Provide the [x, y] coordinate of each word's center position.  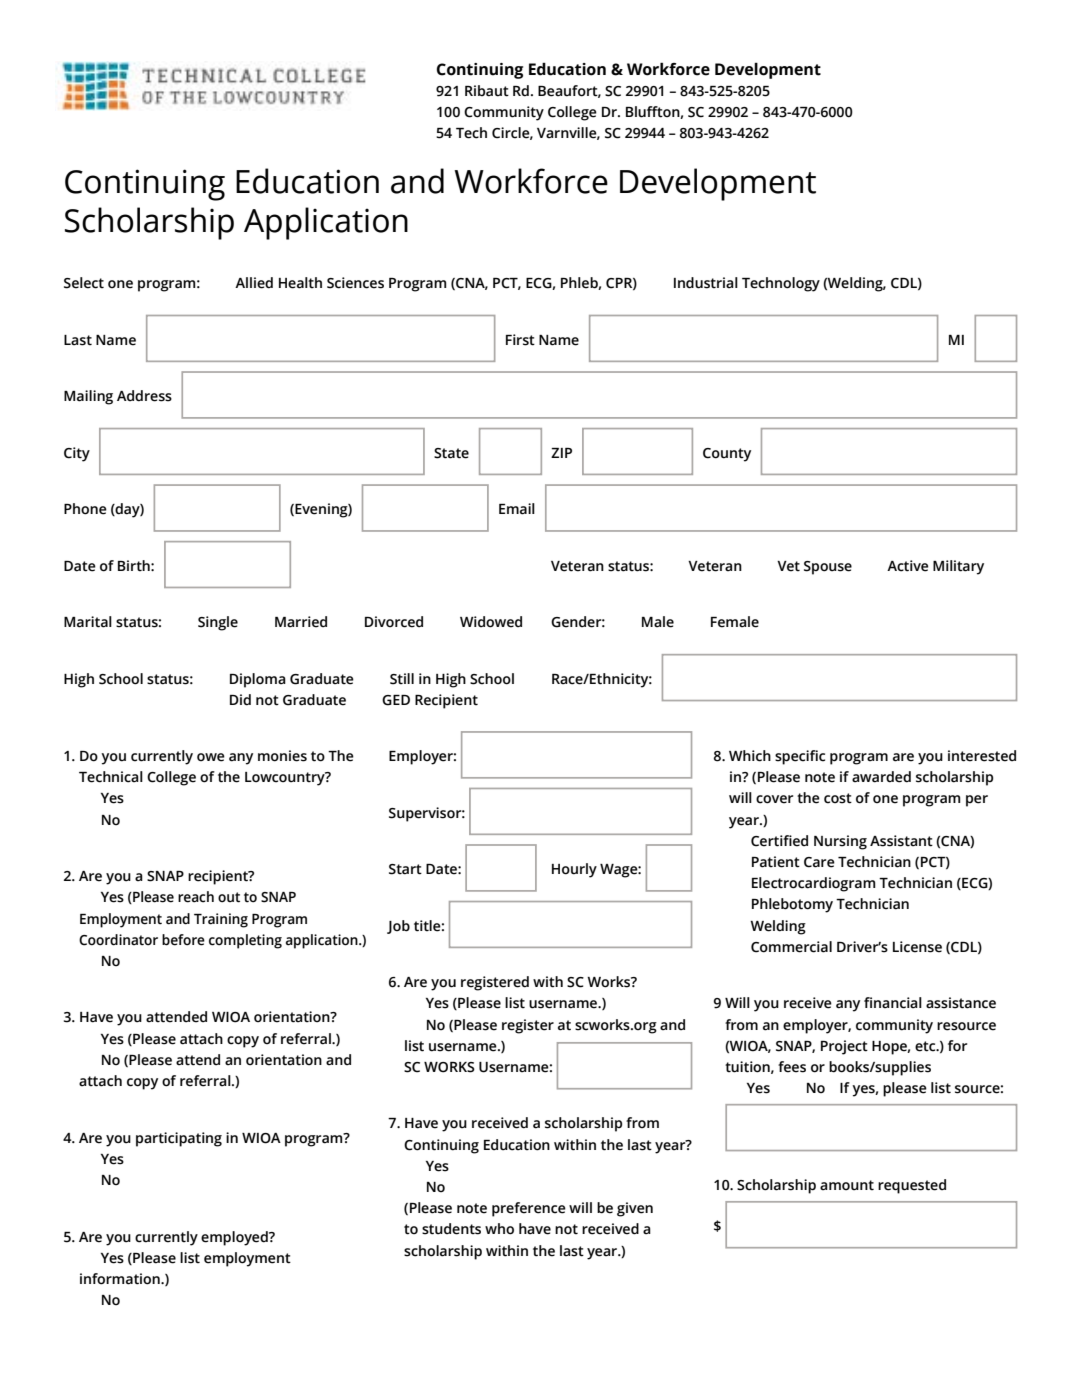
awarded [881, 777]
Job [398, 927]
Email [517, 509]
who [499, 1229]
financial [893, 1003]
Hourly [574, 870]
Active [907, 566]
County [727, 455]
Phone [85, 509]
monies [282, 756]
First [520, 340]
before [183, 940]
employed [235, 1238]
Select [84, 283]
